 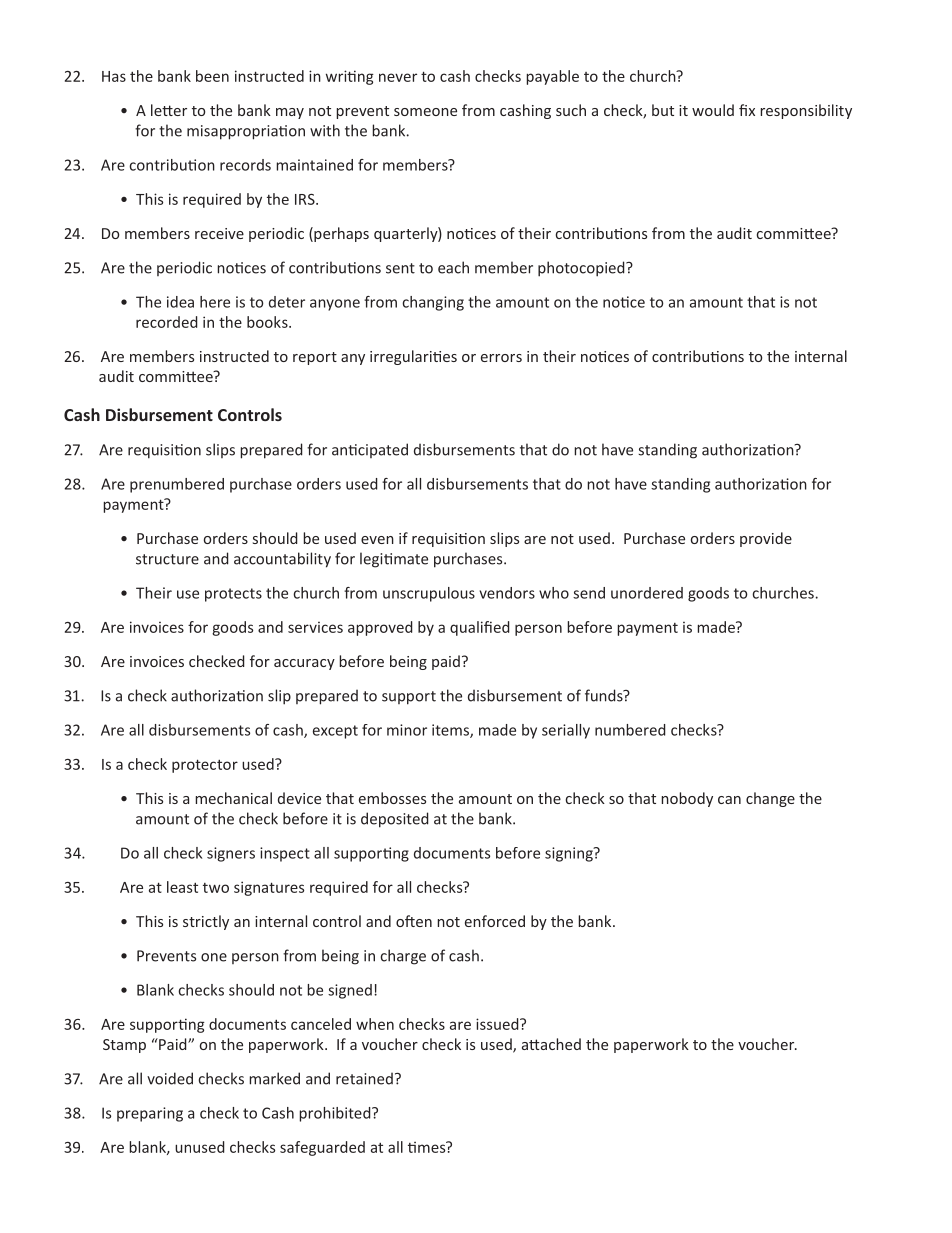 What do you see at coordinates (433, 1147) in the screenshot?
I see `mes` at bounding box center [433, 1147].
